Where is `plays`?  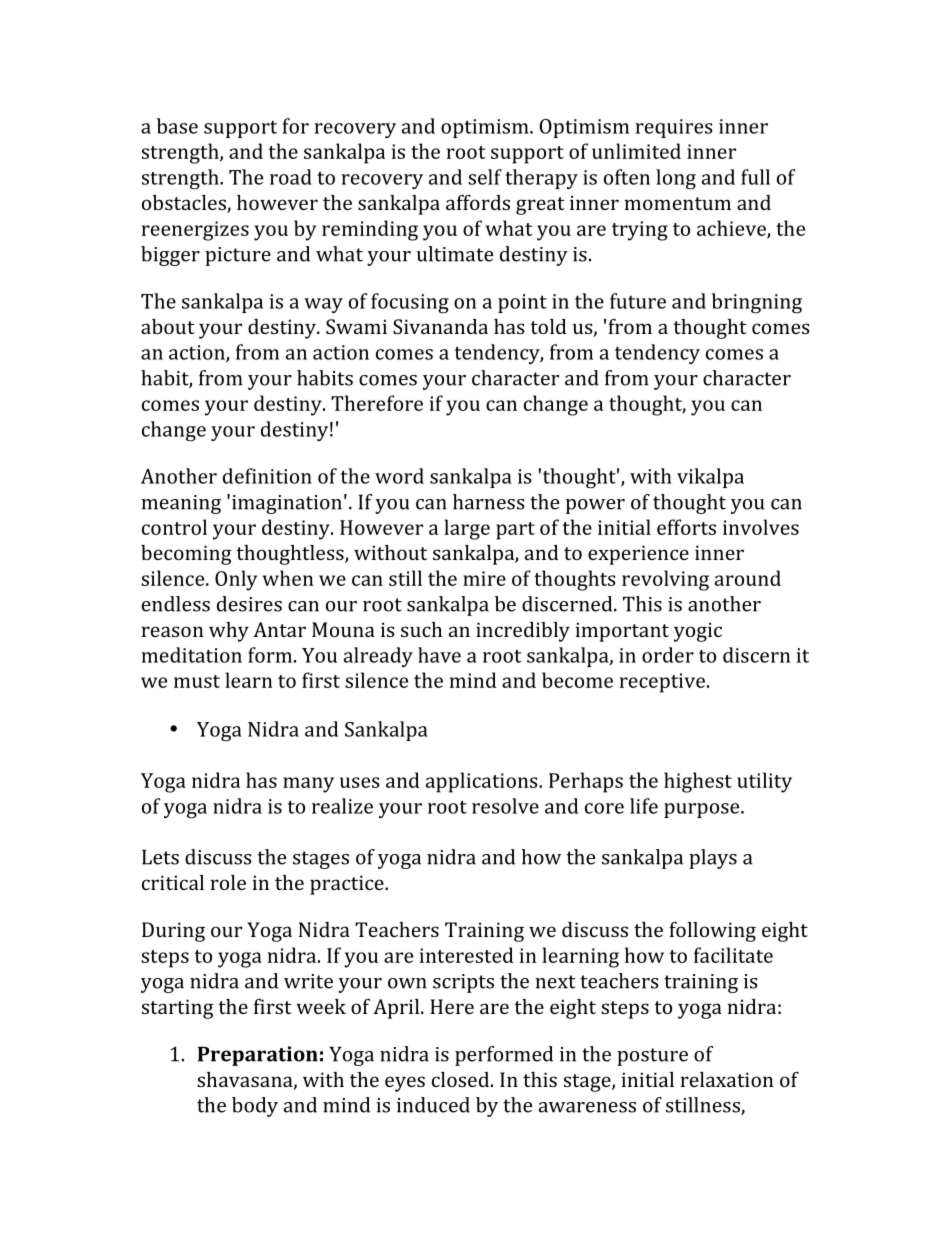
plays is located at coordinates (713, 859).
